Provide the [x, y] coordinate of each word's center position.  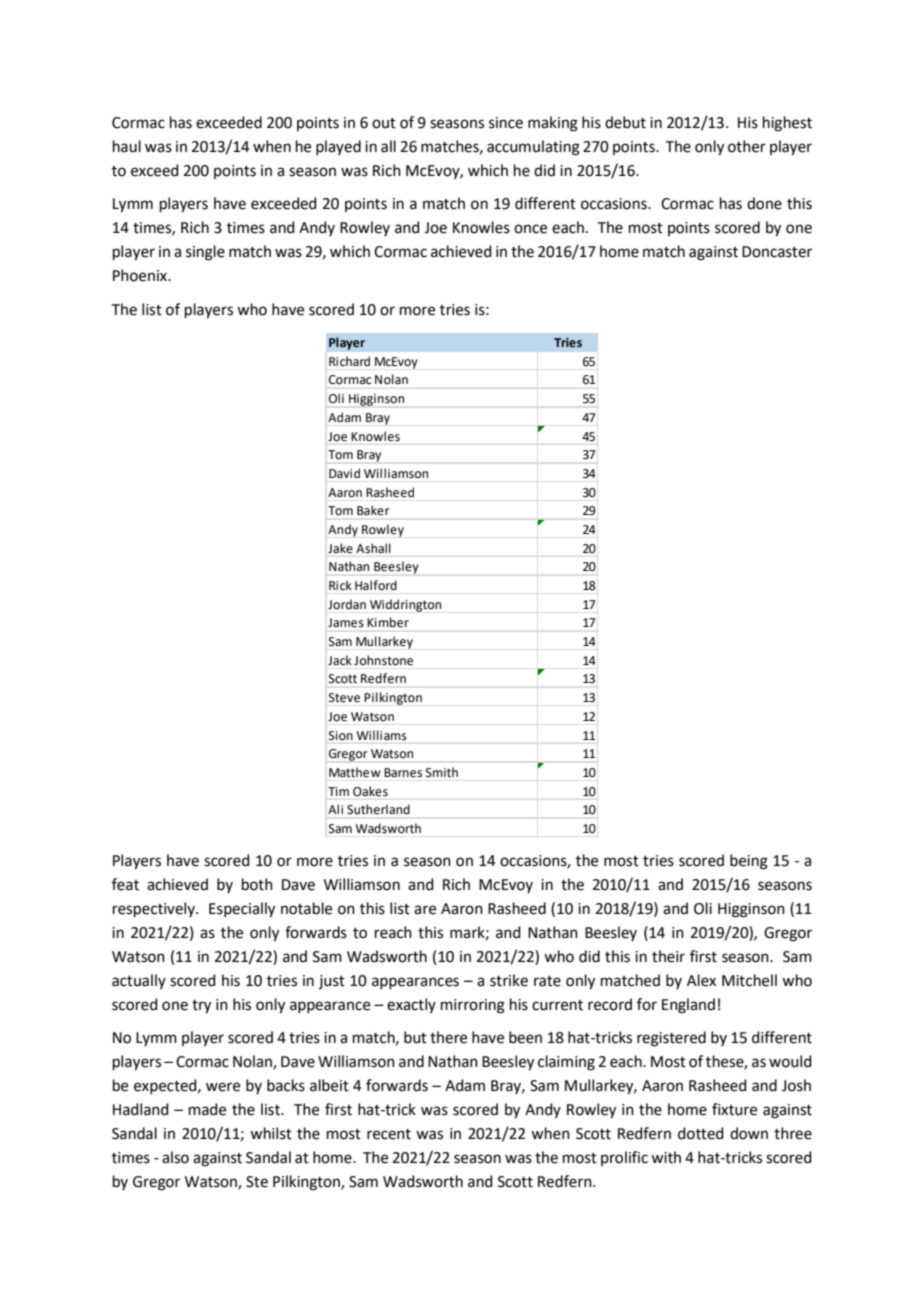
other [747, 146]
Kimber [388, 622]
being [749, 862]
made [207, 1109]
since [506, 123]
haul [127, 146]
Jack [340, 660]
